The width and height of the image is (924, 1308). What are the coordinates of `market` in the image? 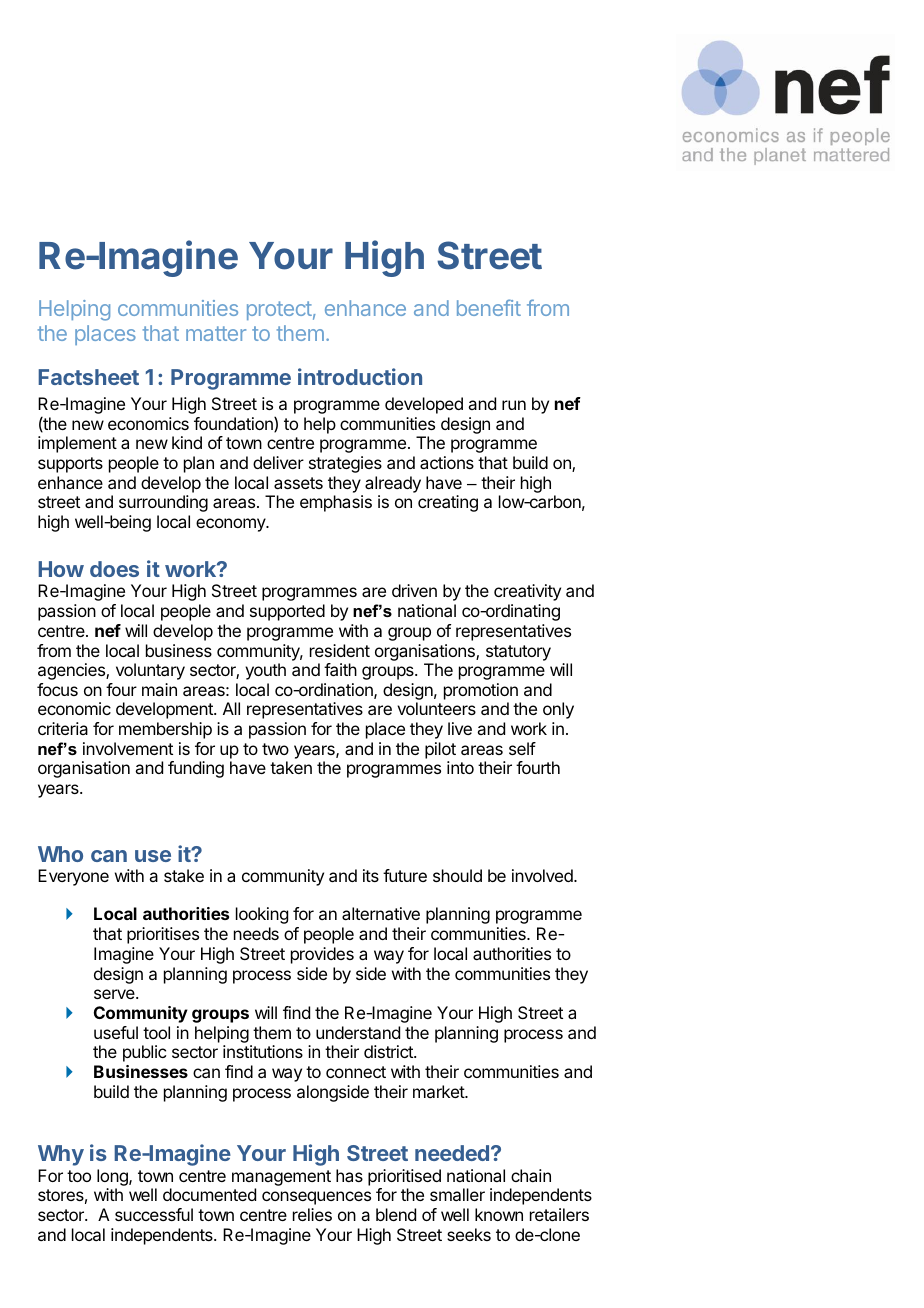 It's located at (439, 1091).
